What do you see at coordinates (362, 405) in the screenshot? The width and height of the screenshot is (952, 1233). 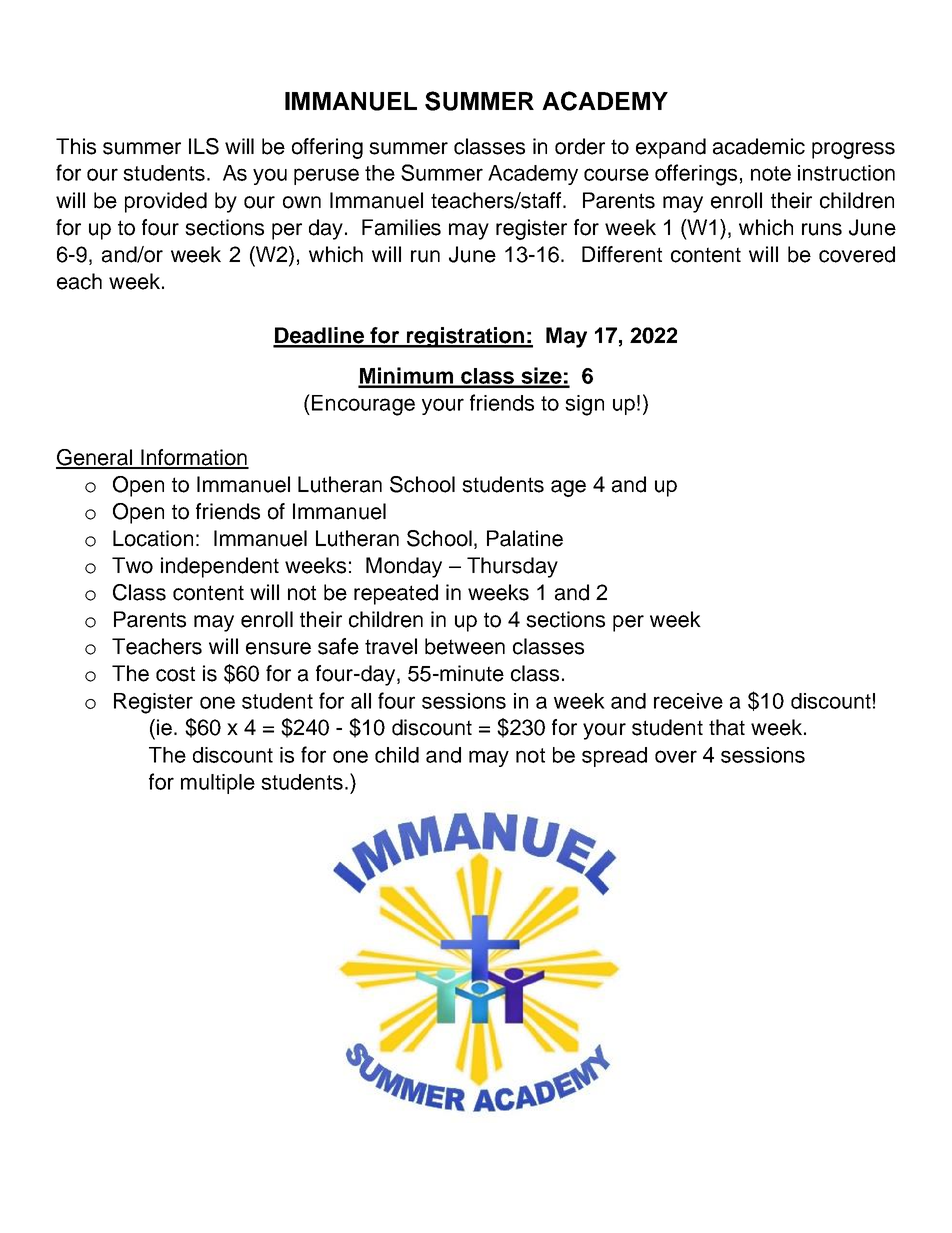 I see `Encourage` at bounding box center [362, 405].
